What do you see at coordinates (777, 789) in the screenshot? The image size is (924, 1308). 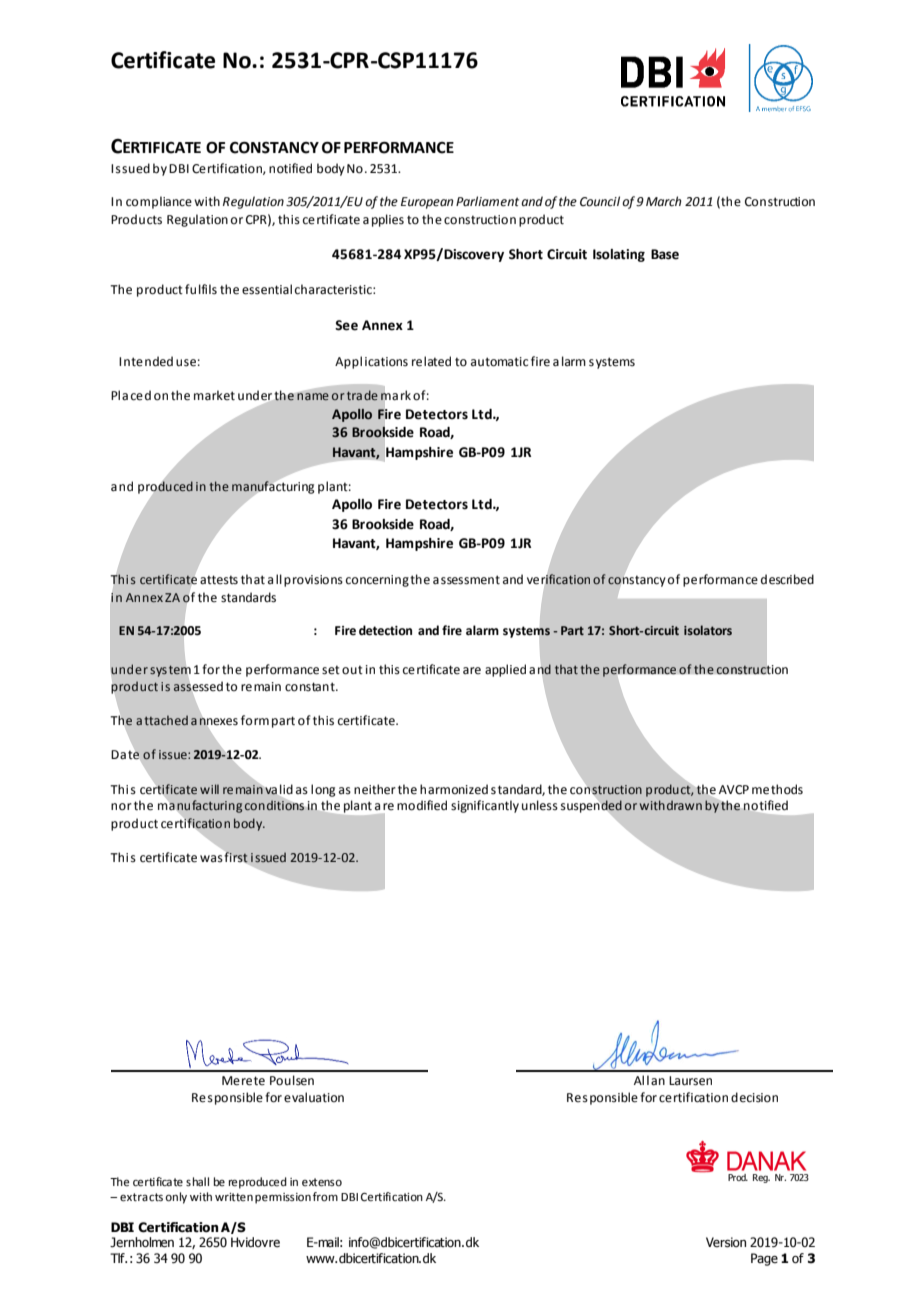 I see `methods` at bounding box center [777, 789].
